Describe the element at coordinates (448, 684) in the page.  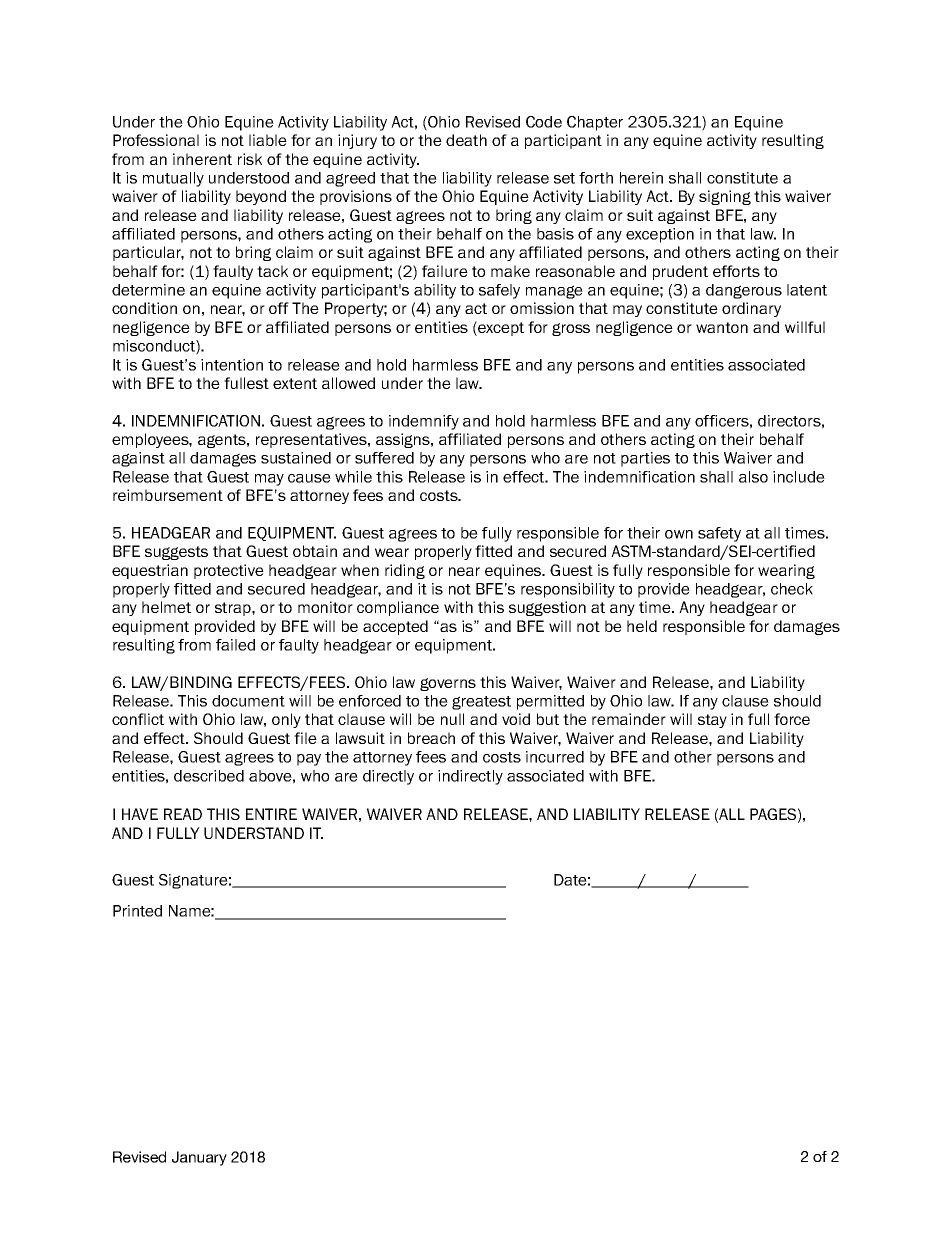
I see `governs` at that location.
